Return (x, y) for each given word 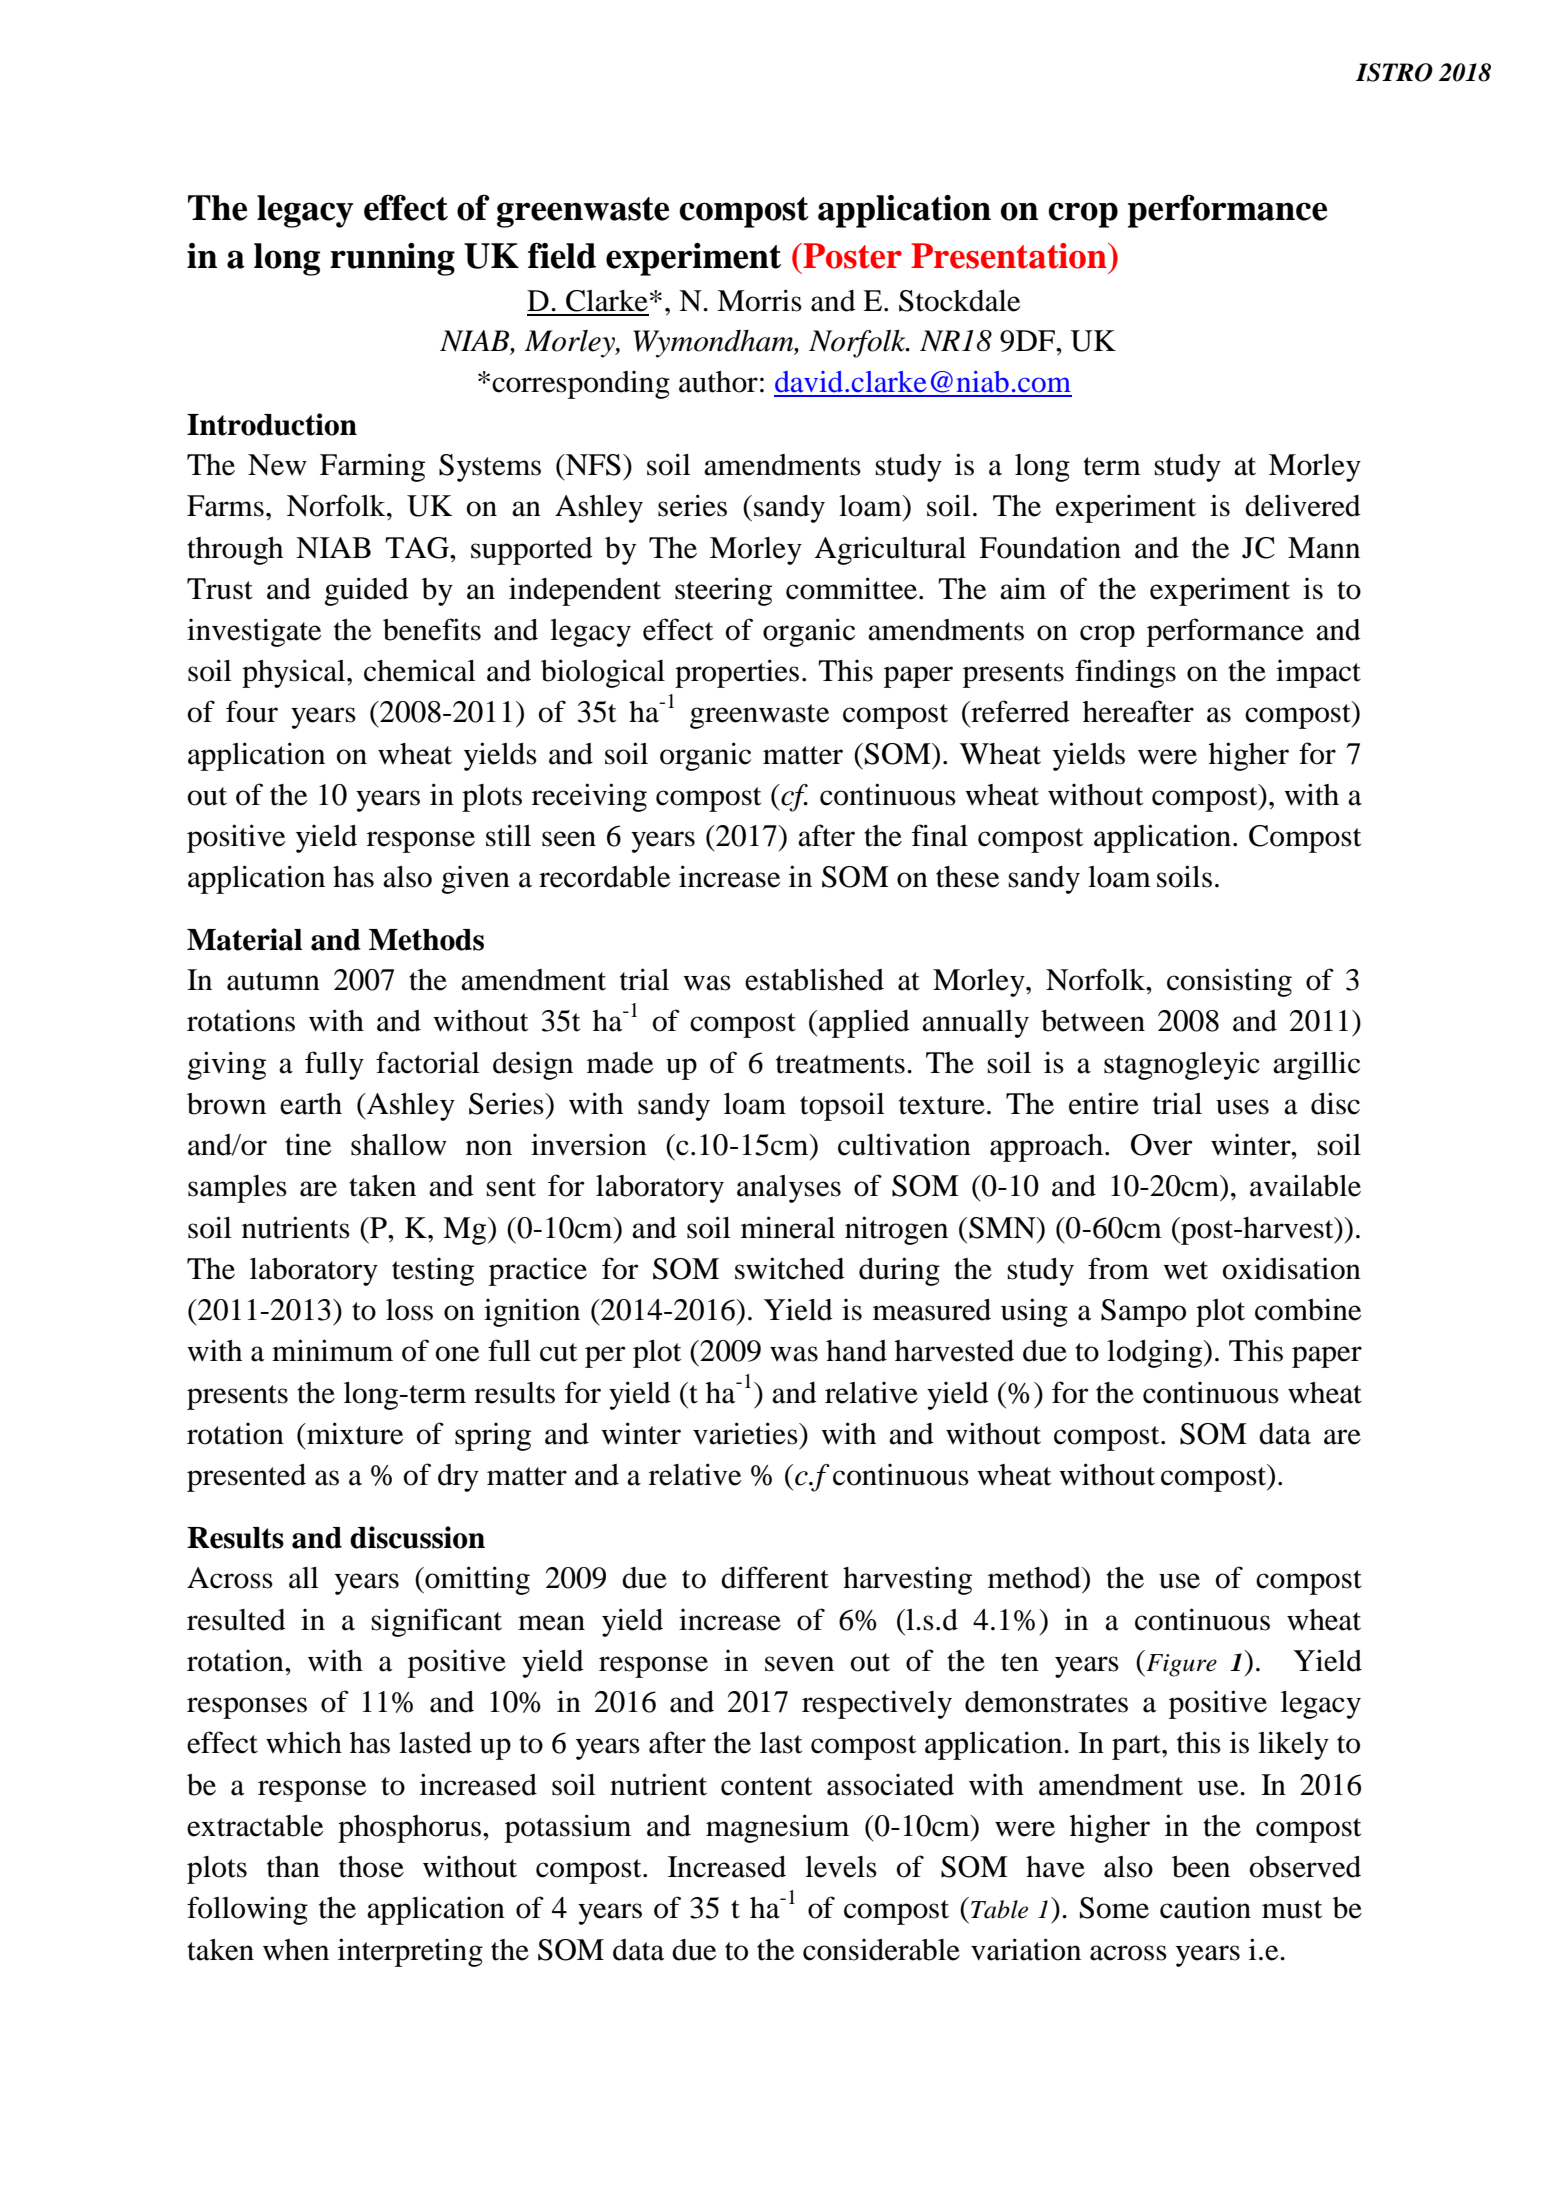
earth (311, 1104)
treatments (840, 1064)
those (371, 1867)
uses (1242, 1107)
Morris (759, 300)
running (392, 259)
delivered (1303, 506)
